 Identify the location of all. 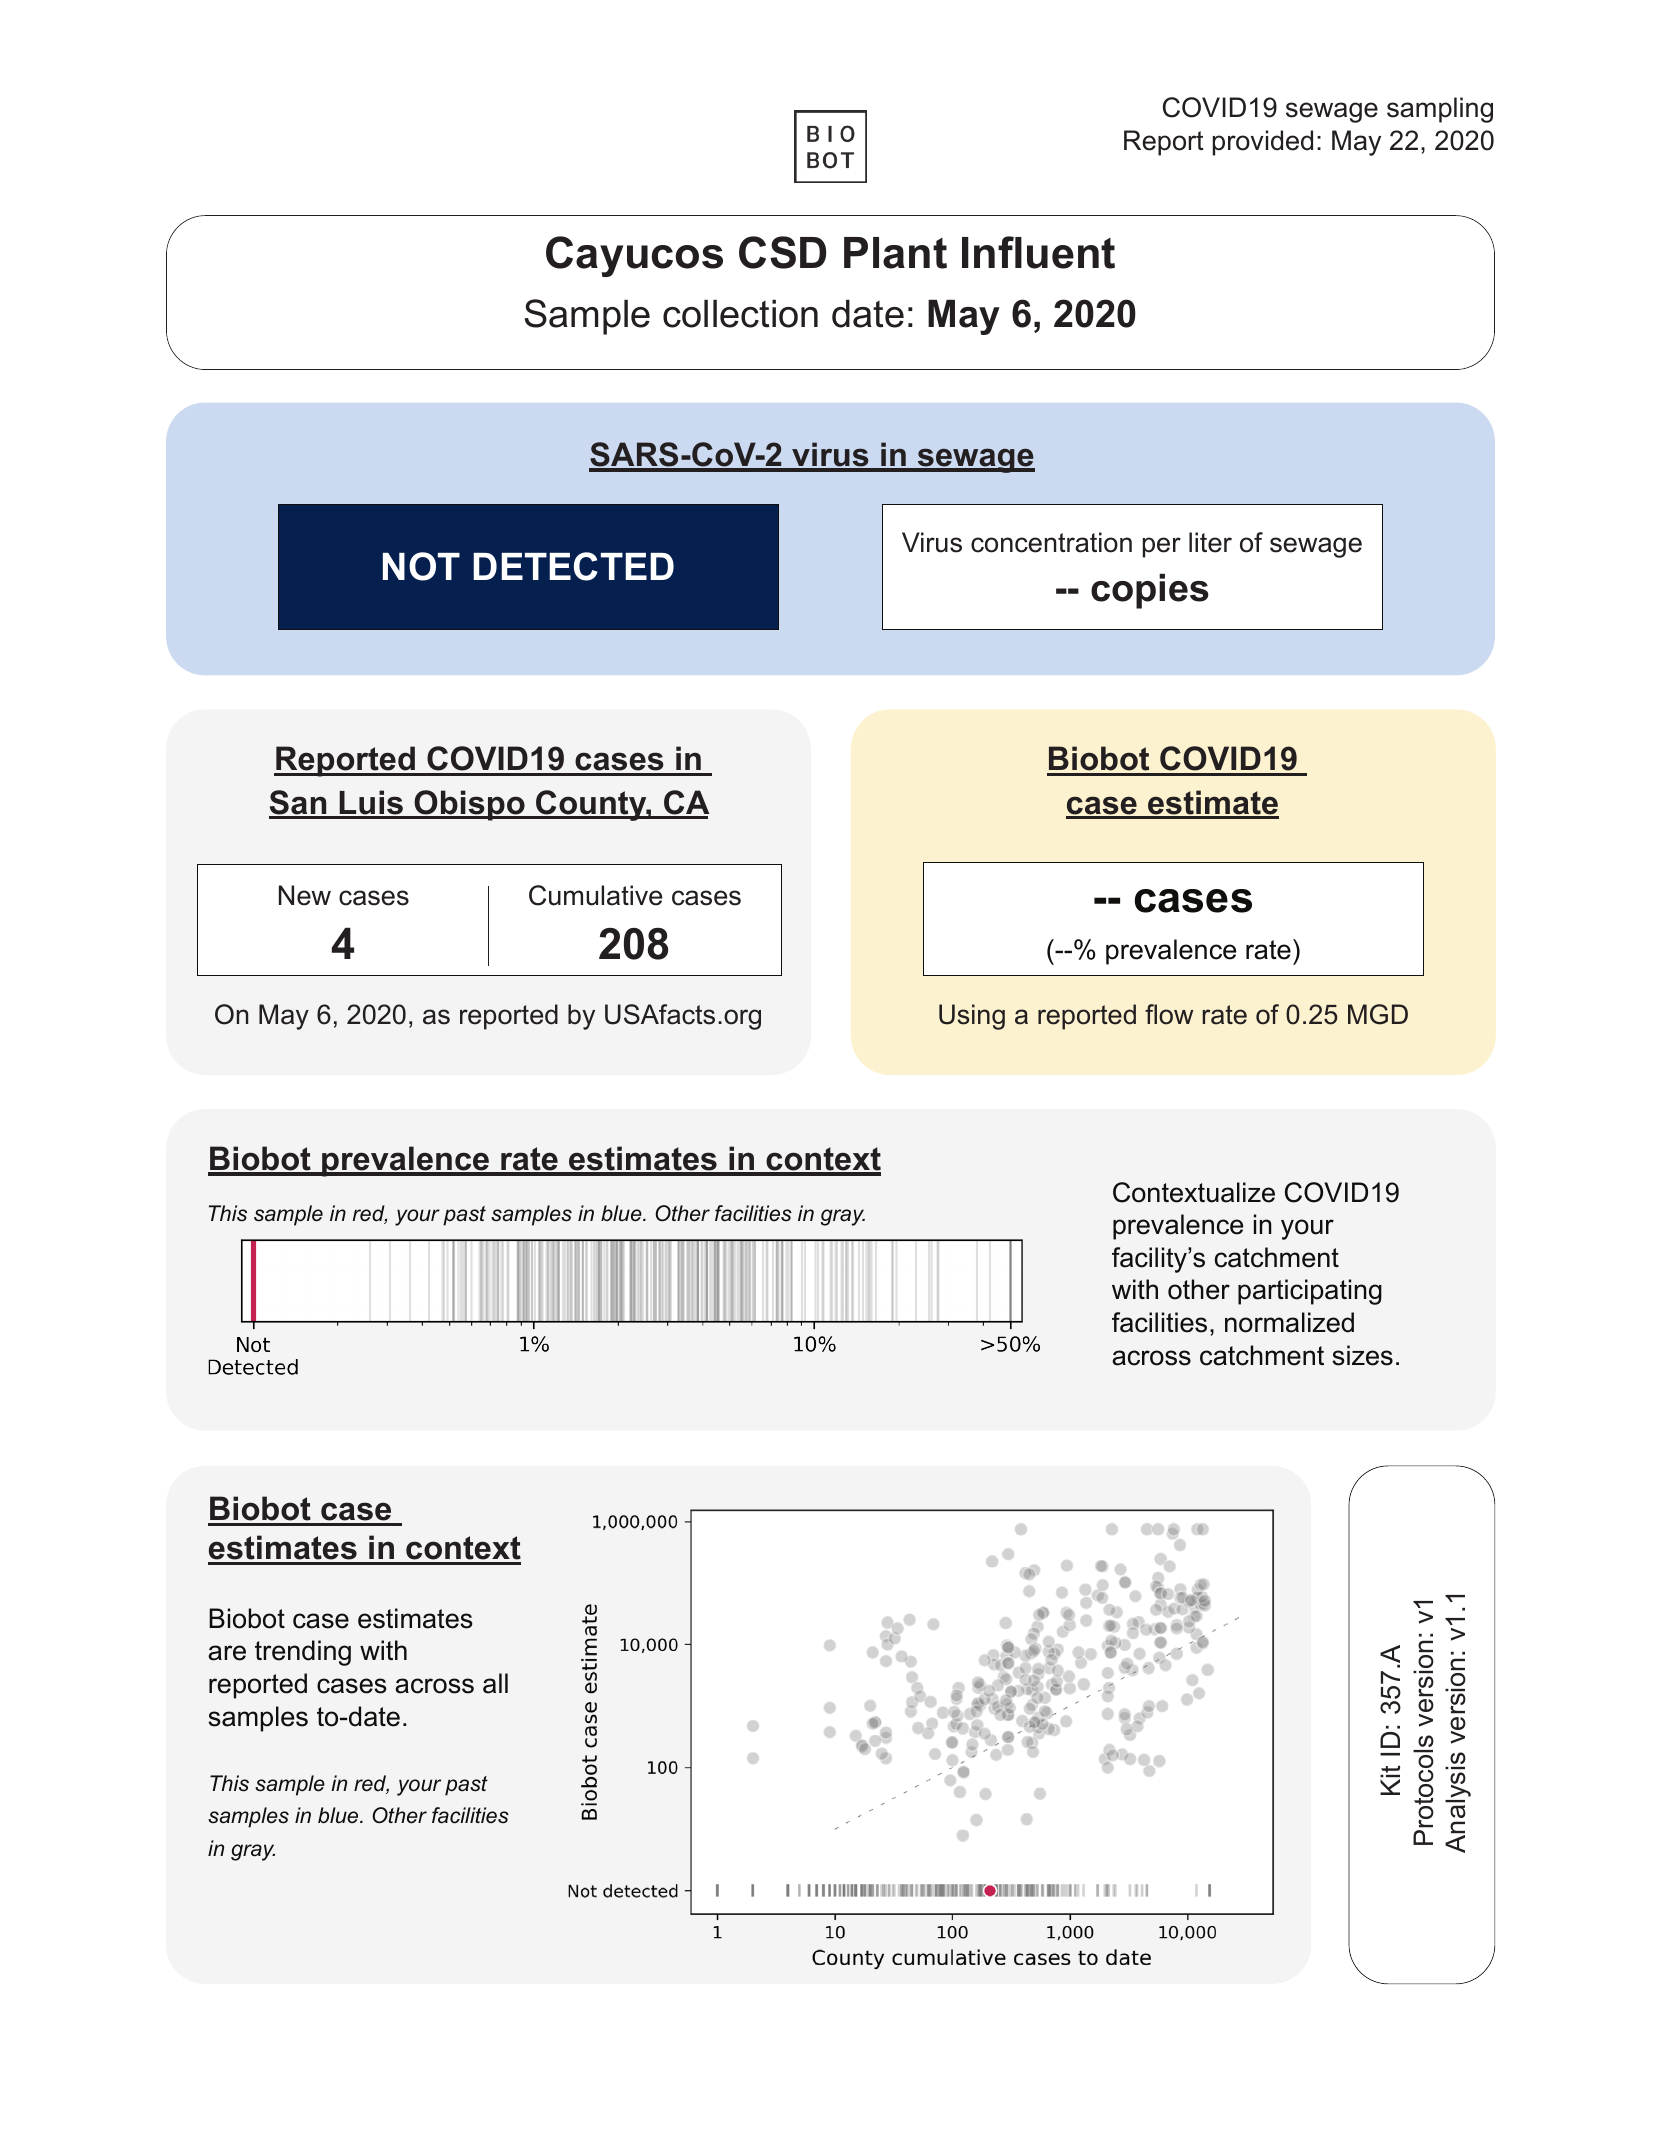
(495, 1683).
